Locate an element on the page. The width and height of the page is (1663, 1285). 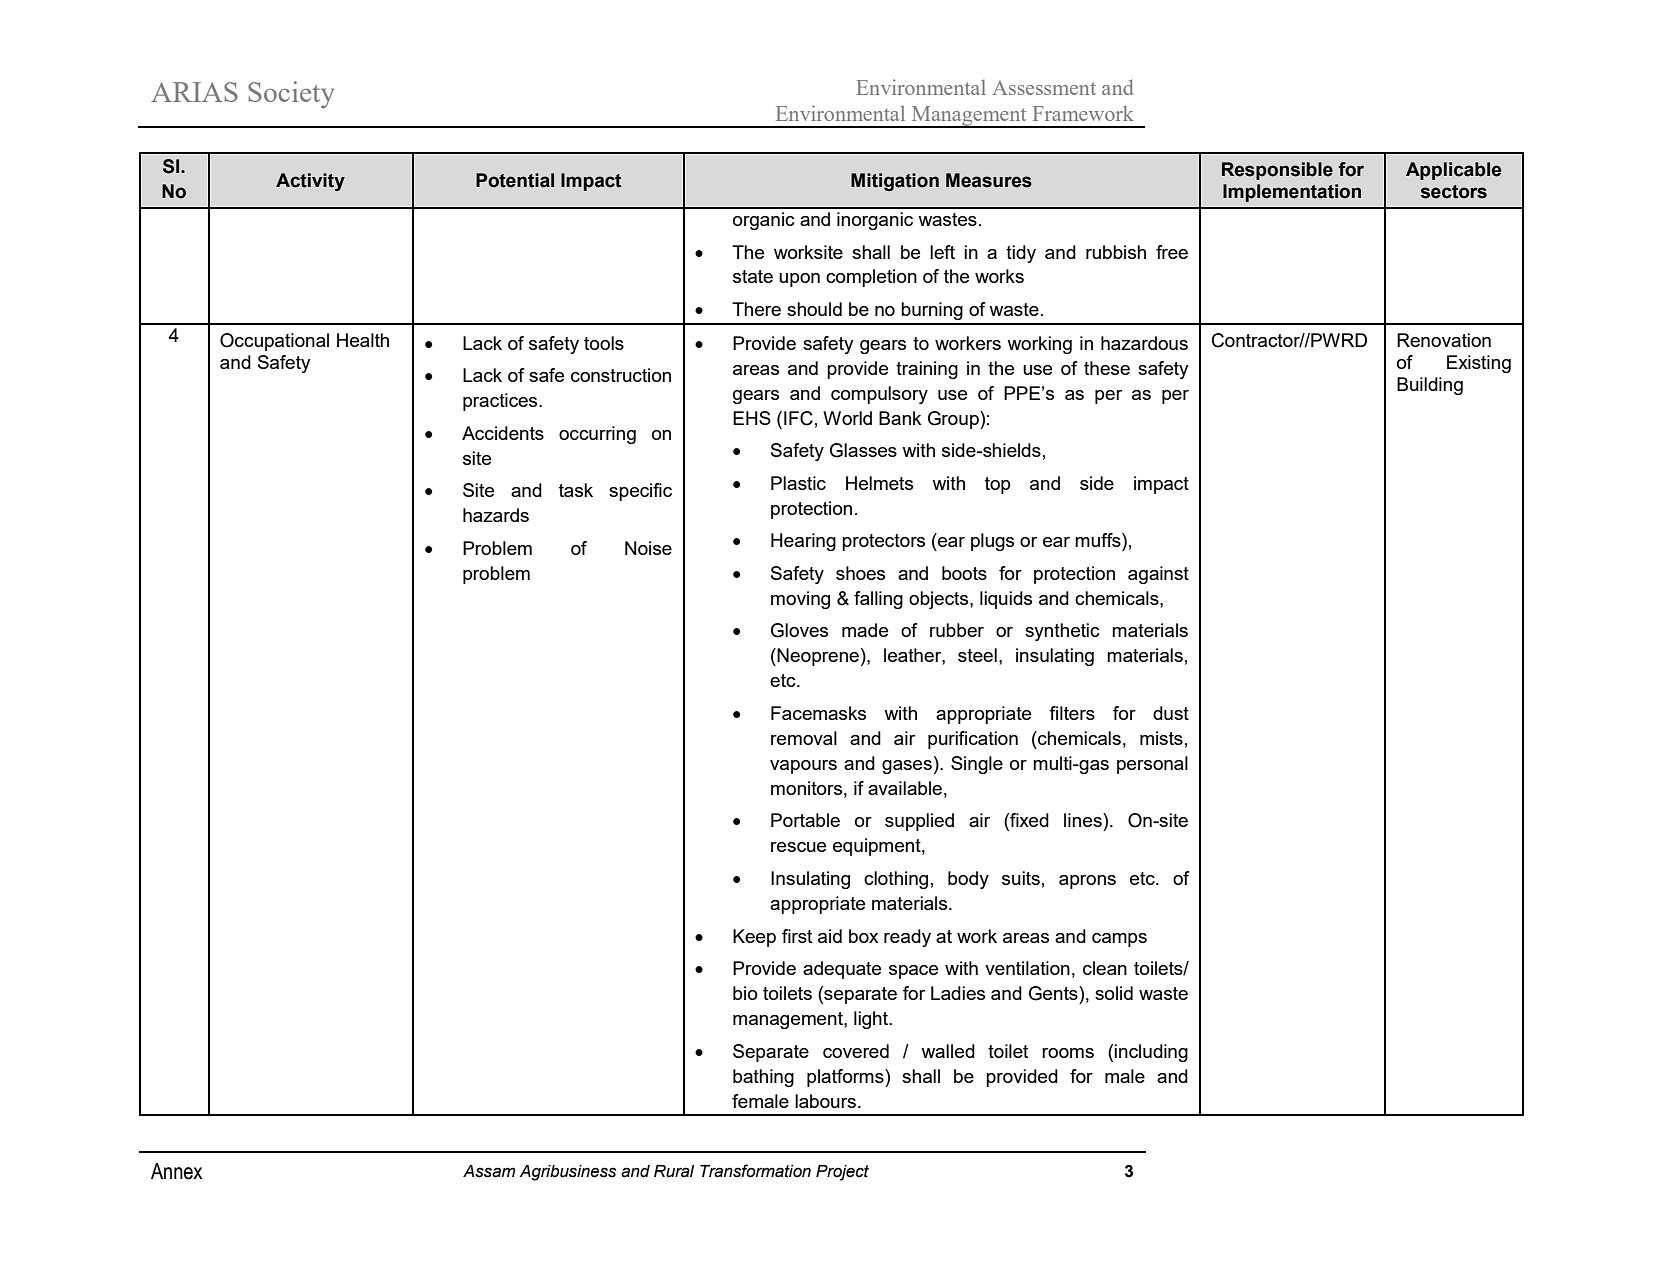
Health is located at coordinates (363, 340).
